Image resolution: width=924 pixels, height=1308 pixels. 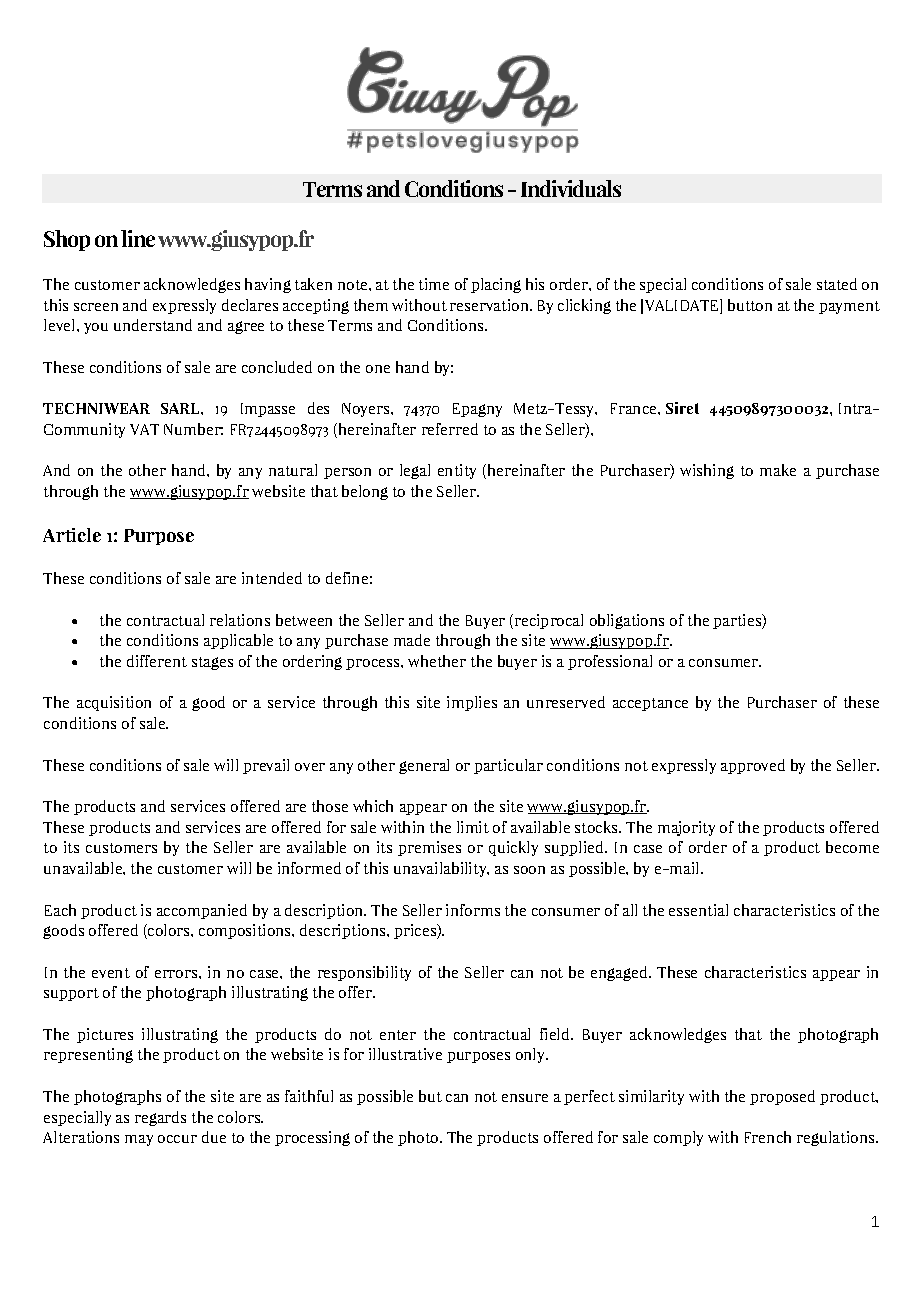 What do you see at coordinates (153, 325) in the screenshot?
I see `understand` at bounding box center [153, 325].
